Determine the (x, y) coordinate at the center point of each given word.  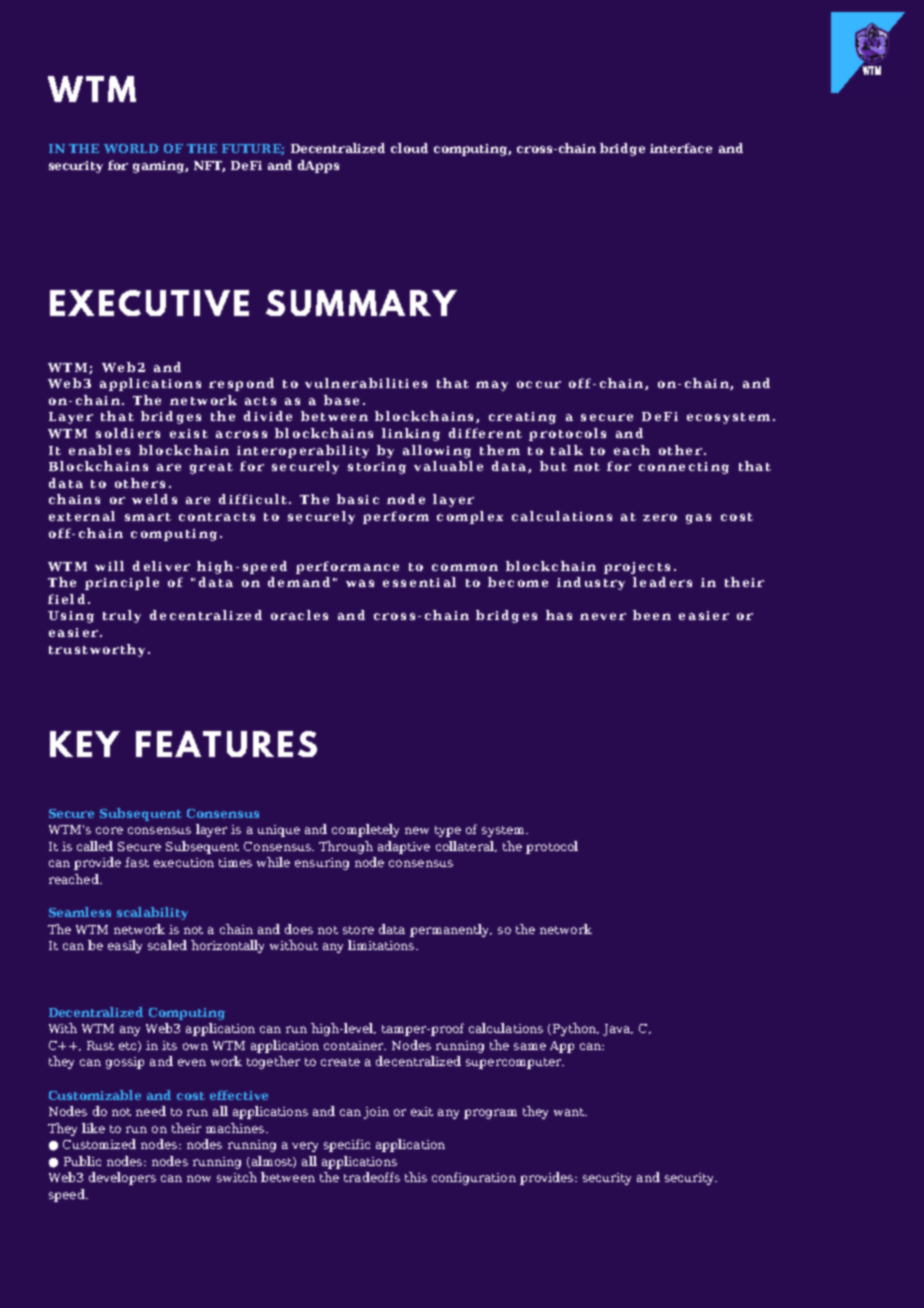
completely (365, 830)
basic (358, 499)
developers (122, 1178)
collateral (466, 846)
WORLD (131, 148)
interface (681, 148)
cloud (409, 148)
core (109, 830)
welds (154, 499)
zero (660, 517)
